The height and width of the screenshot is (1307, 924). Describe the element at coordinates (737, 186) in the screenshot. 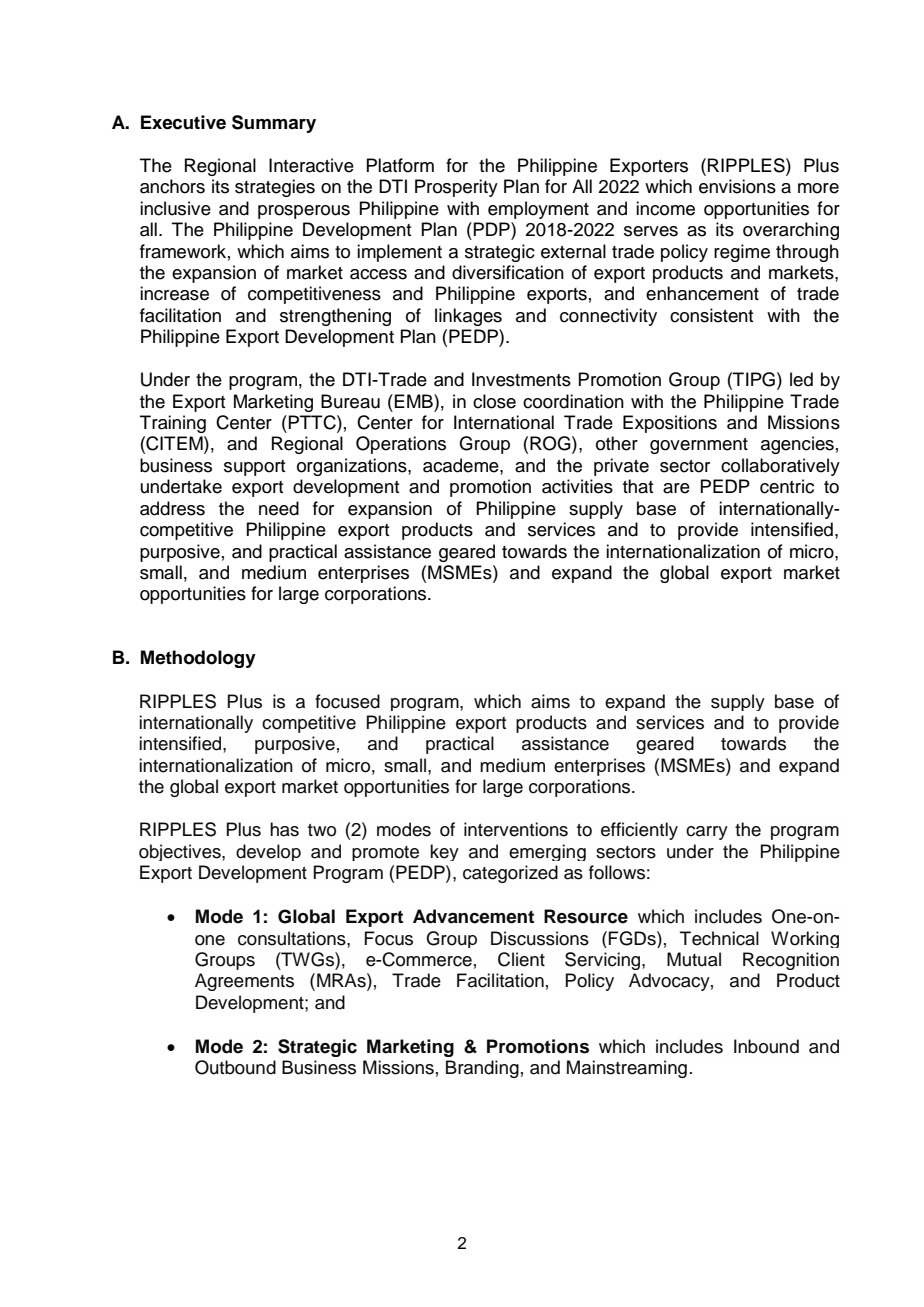

I see `envisions` at that location.
